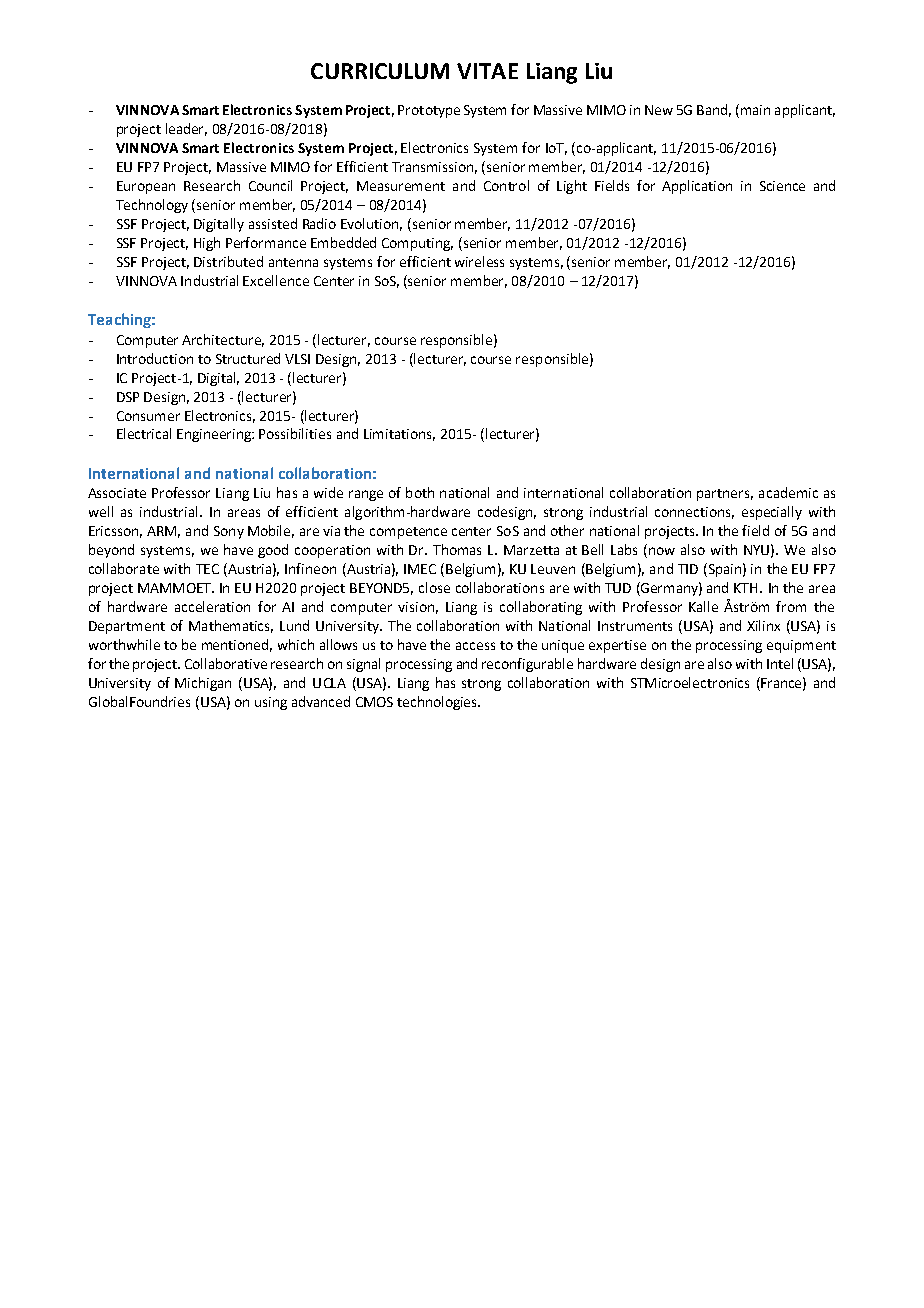 The width and height of the page is (924, 1308). I want to click on Michigan, so click(203, 684).
